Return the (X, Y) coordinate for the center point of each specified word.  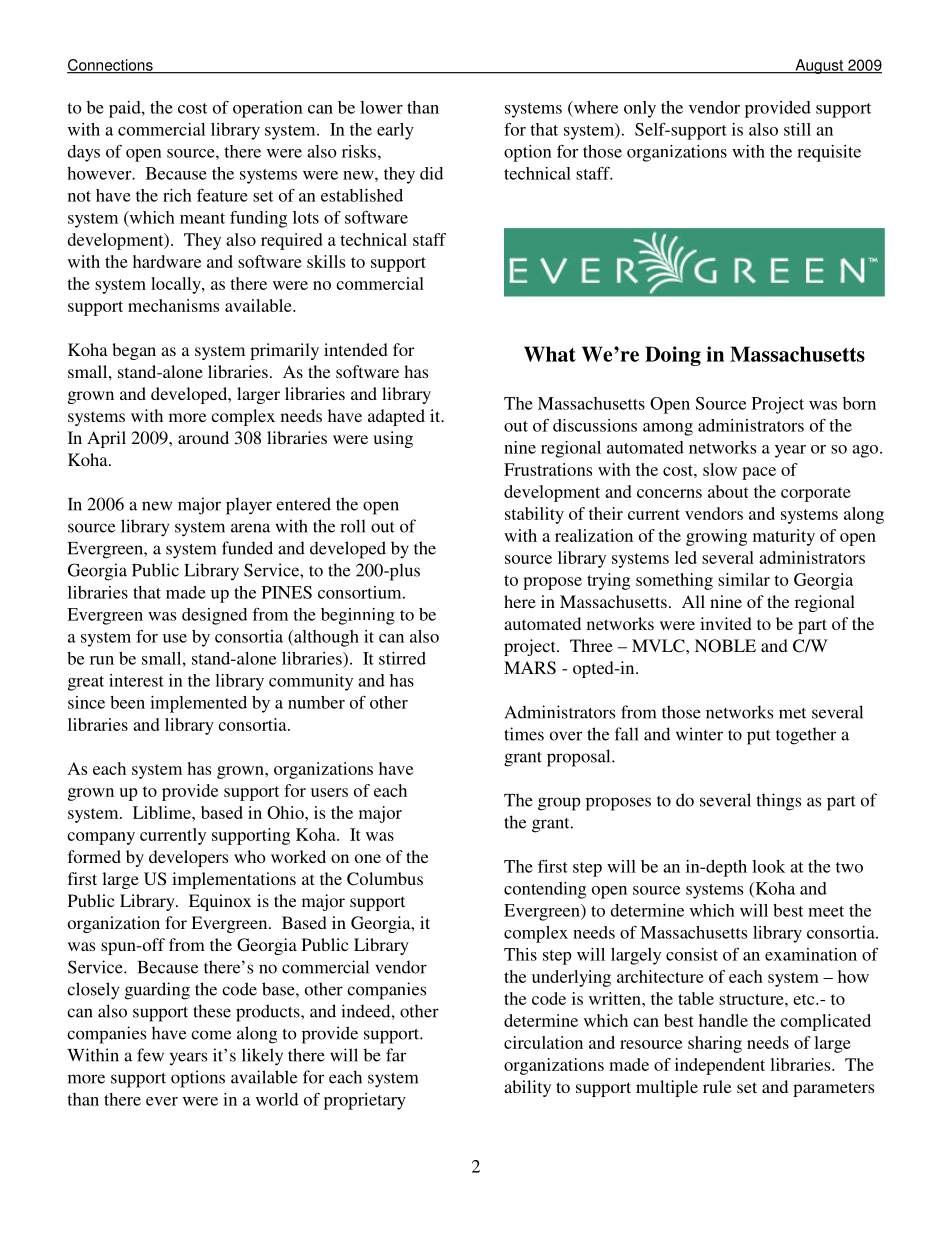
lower (381, 107)
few (150, 1055)
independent (720, 1066)
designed (214, 616)
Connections (111, 66)
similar (744, 579)
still (797, 129)
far (396, 1055)
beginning (358, 616)
